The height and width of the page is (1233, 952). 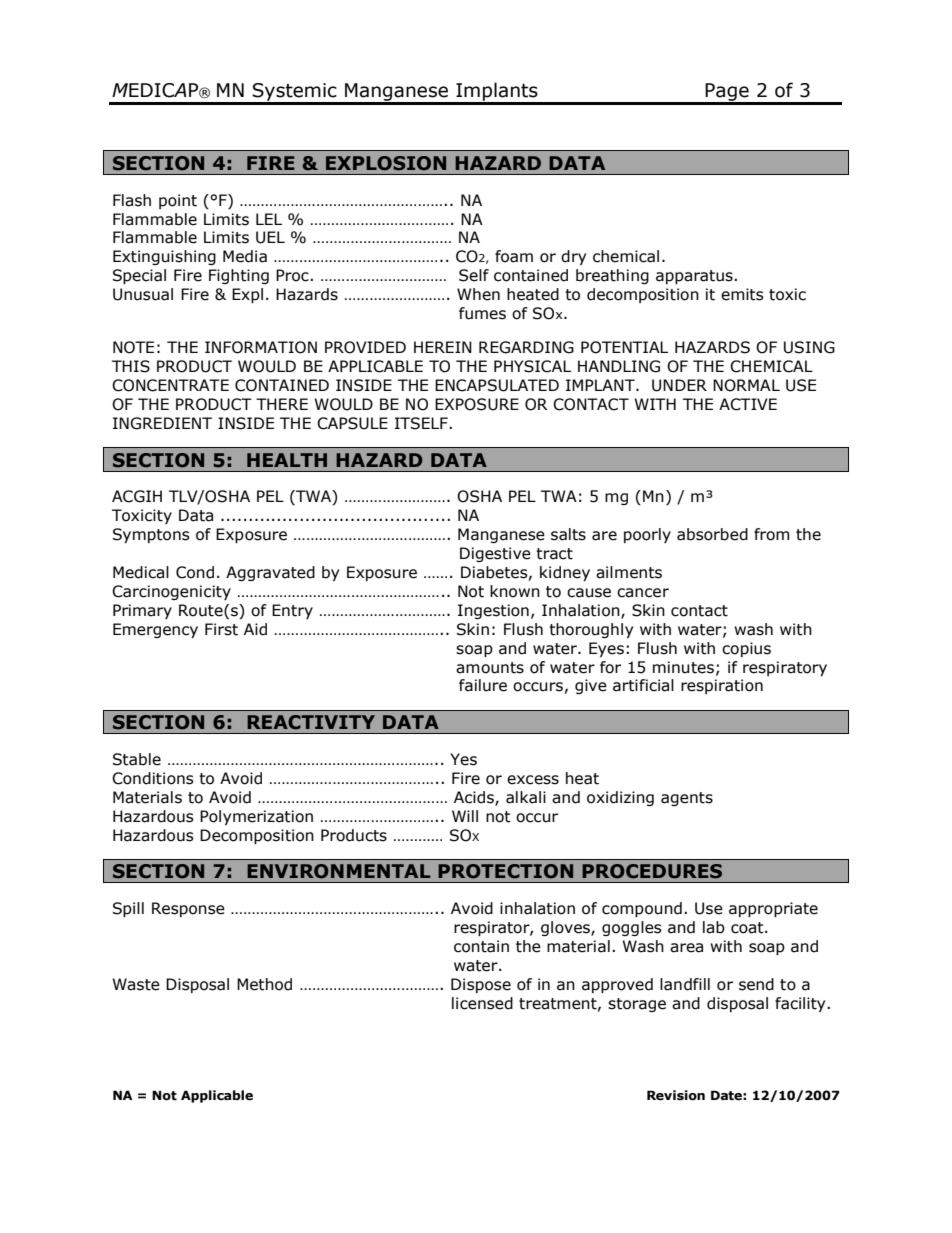 I want to click on absorbed, so click(x=712, y=534).
